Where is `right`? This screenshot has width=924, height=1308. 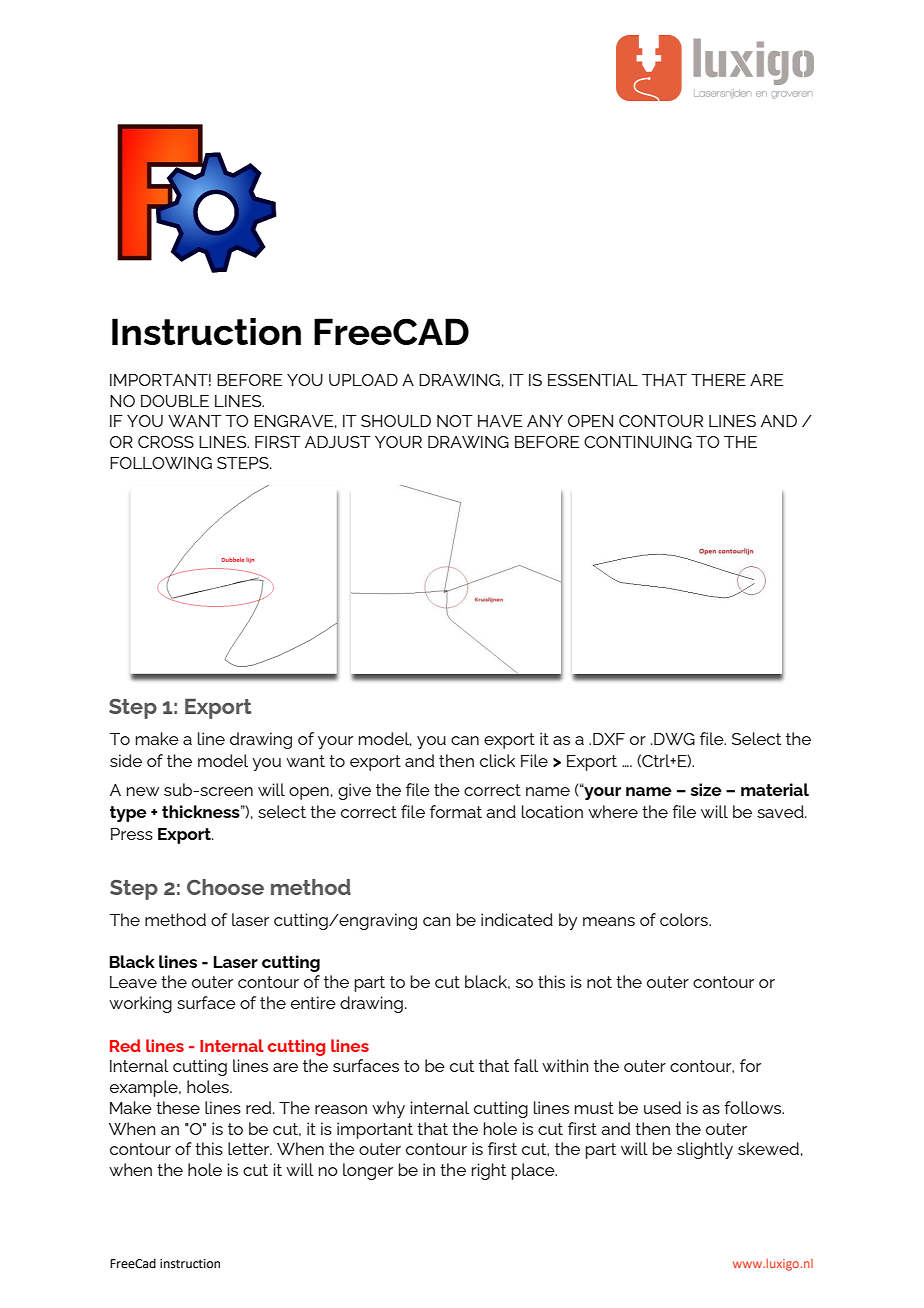 right is located at coordinates (489, 1171).
